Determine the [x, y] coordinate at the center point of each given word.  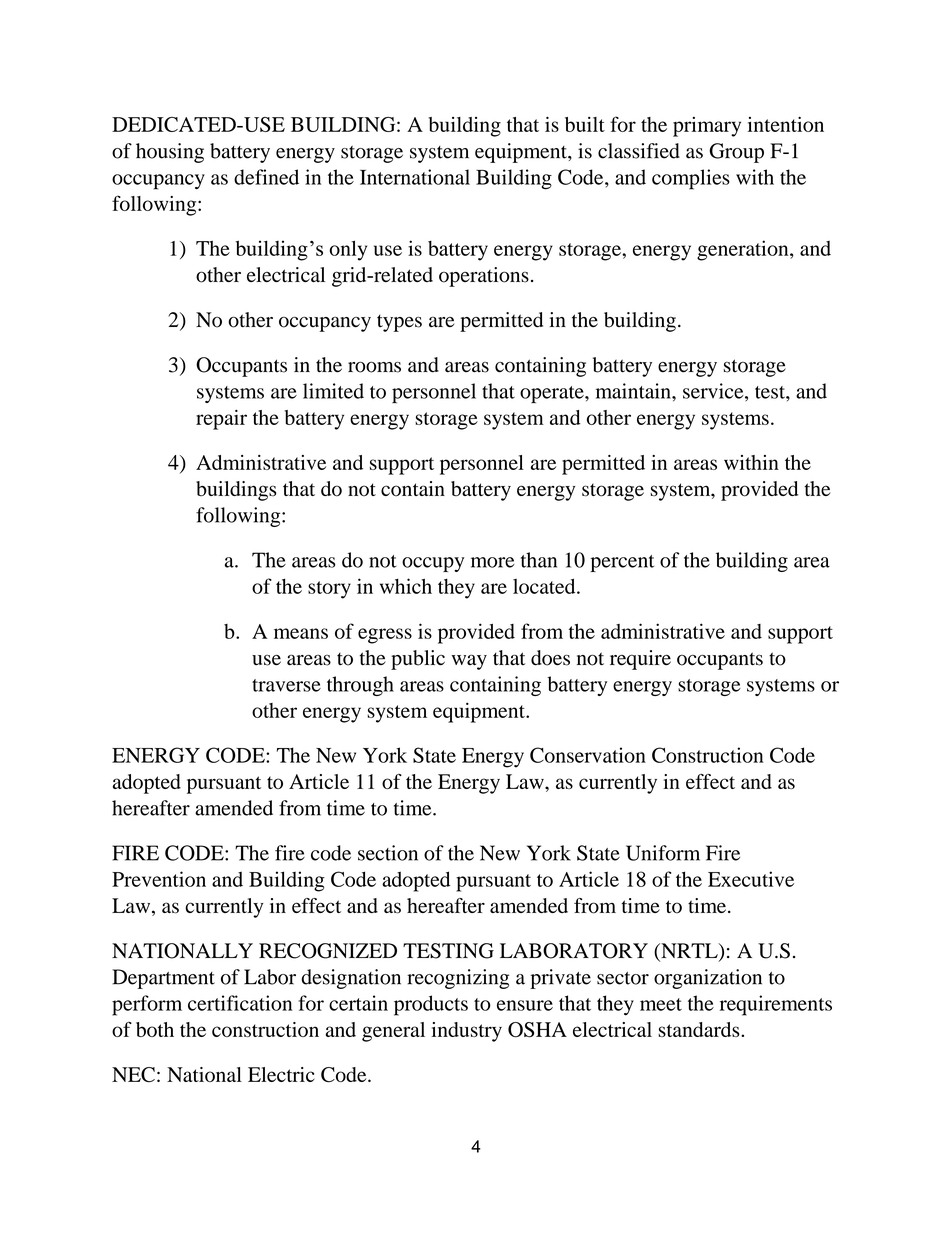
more [493, 562]
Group [736, 153]
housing [170, 153]
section [388, 853]
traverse [286, 685]
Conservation [588, 755]
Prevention [159, 879]
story [329, 590]
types [399, 323]
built [585, 124]
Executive [751, 879]
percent [622, 563]
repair [221, 420]
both [155, 1029]
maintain [634, 391]
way [469, 662]
